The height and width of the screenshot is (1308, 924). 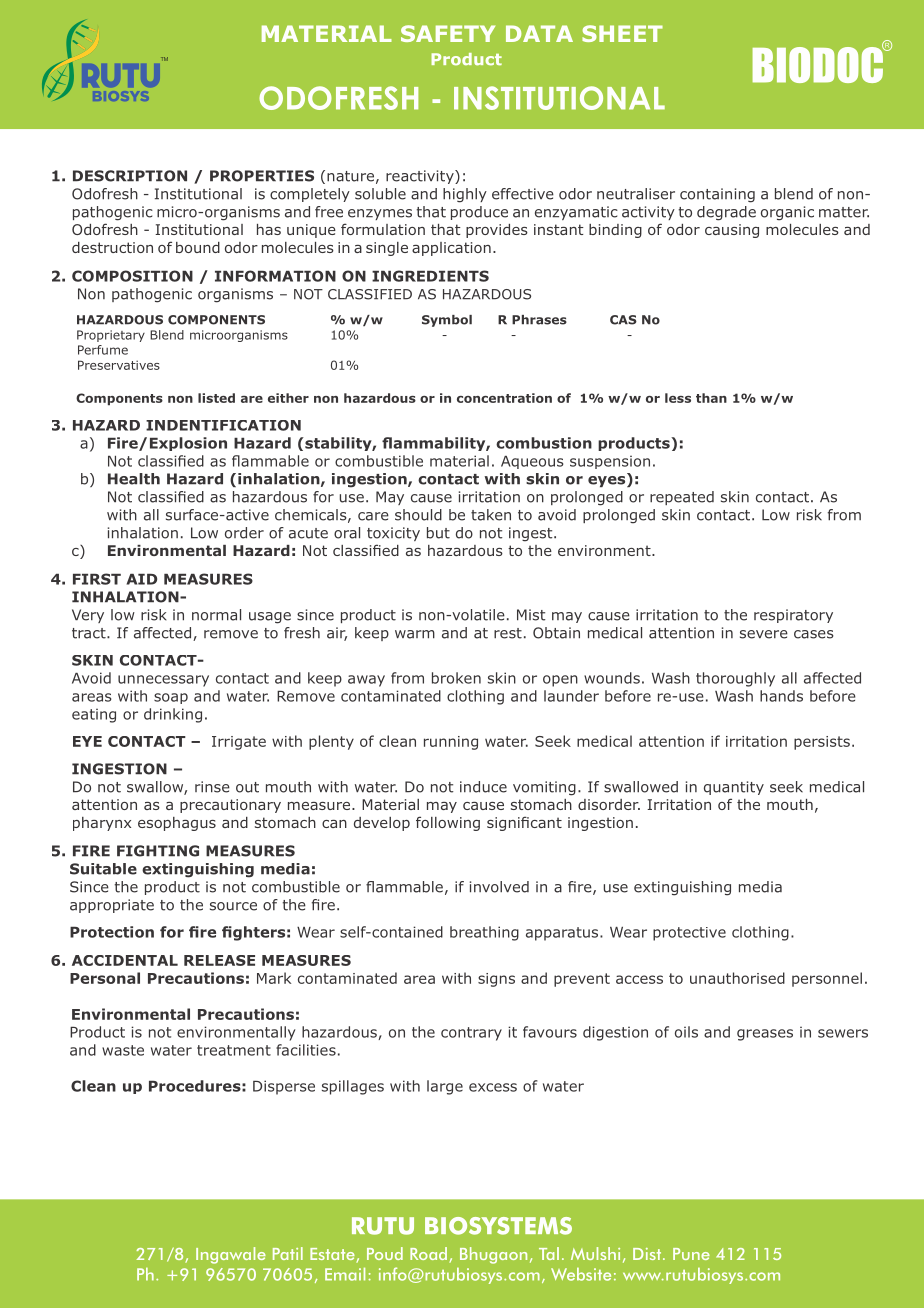 I want to click on BIOSYSTEMS, so click(x=498, y=1226).
